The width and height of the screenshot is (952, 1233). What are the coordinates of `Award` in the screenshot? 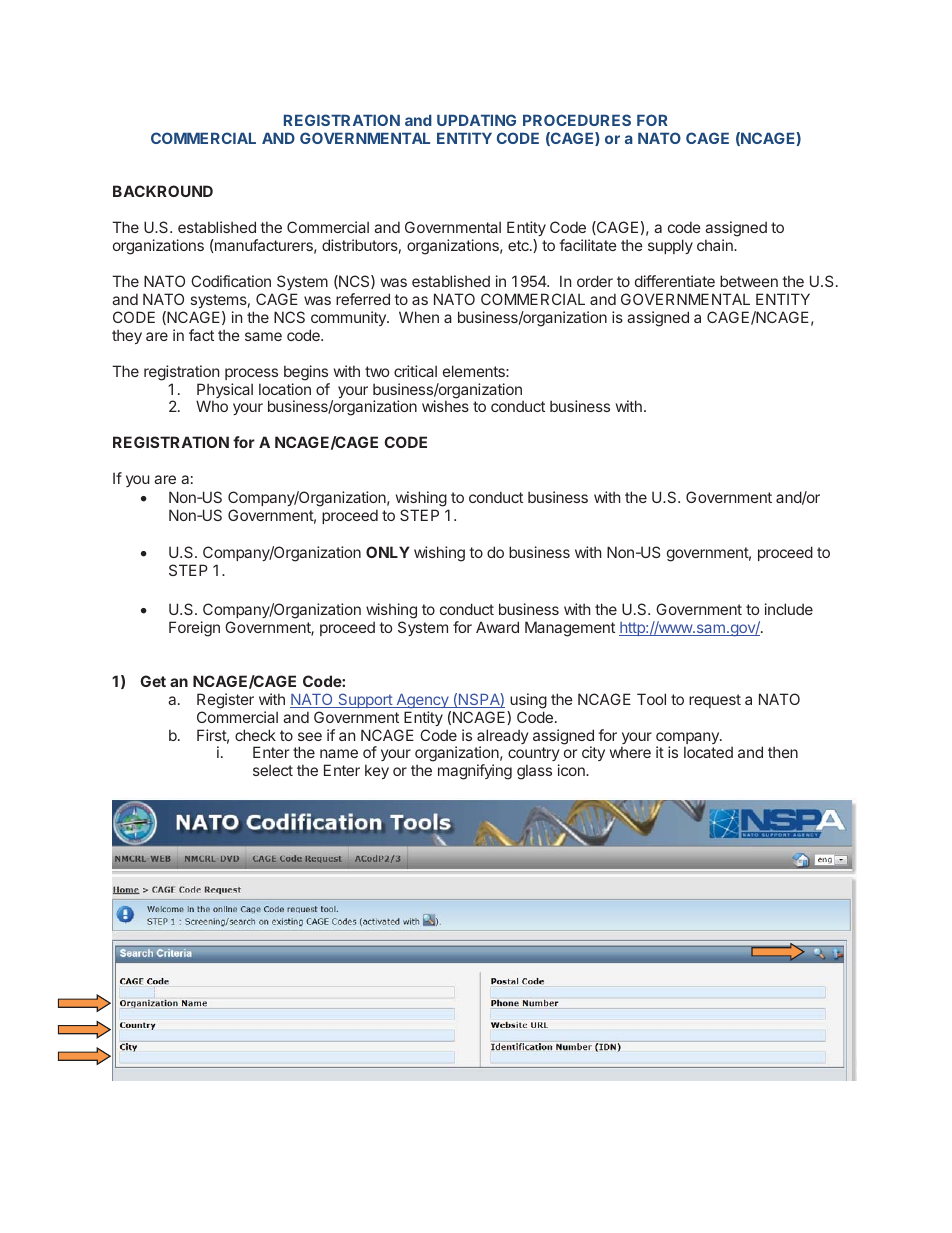 It's located at (497, 627).
